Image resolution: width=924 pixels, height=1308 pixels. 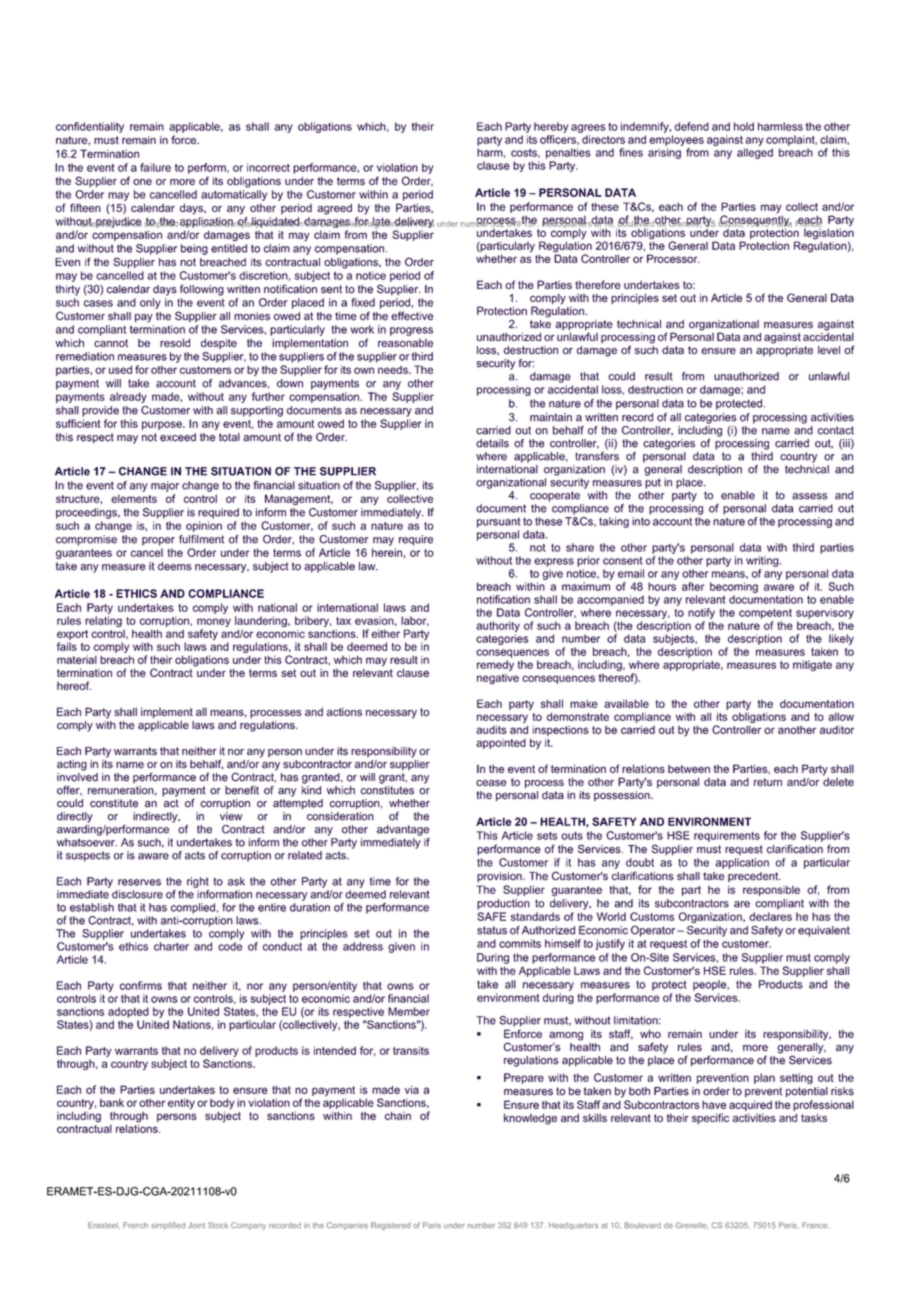 What do you see at coordinates (551, 127) in the screenshot?
I see `hereby` at bounding box center [551, 127].
